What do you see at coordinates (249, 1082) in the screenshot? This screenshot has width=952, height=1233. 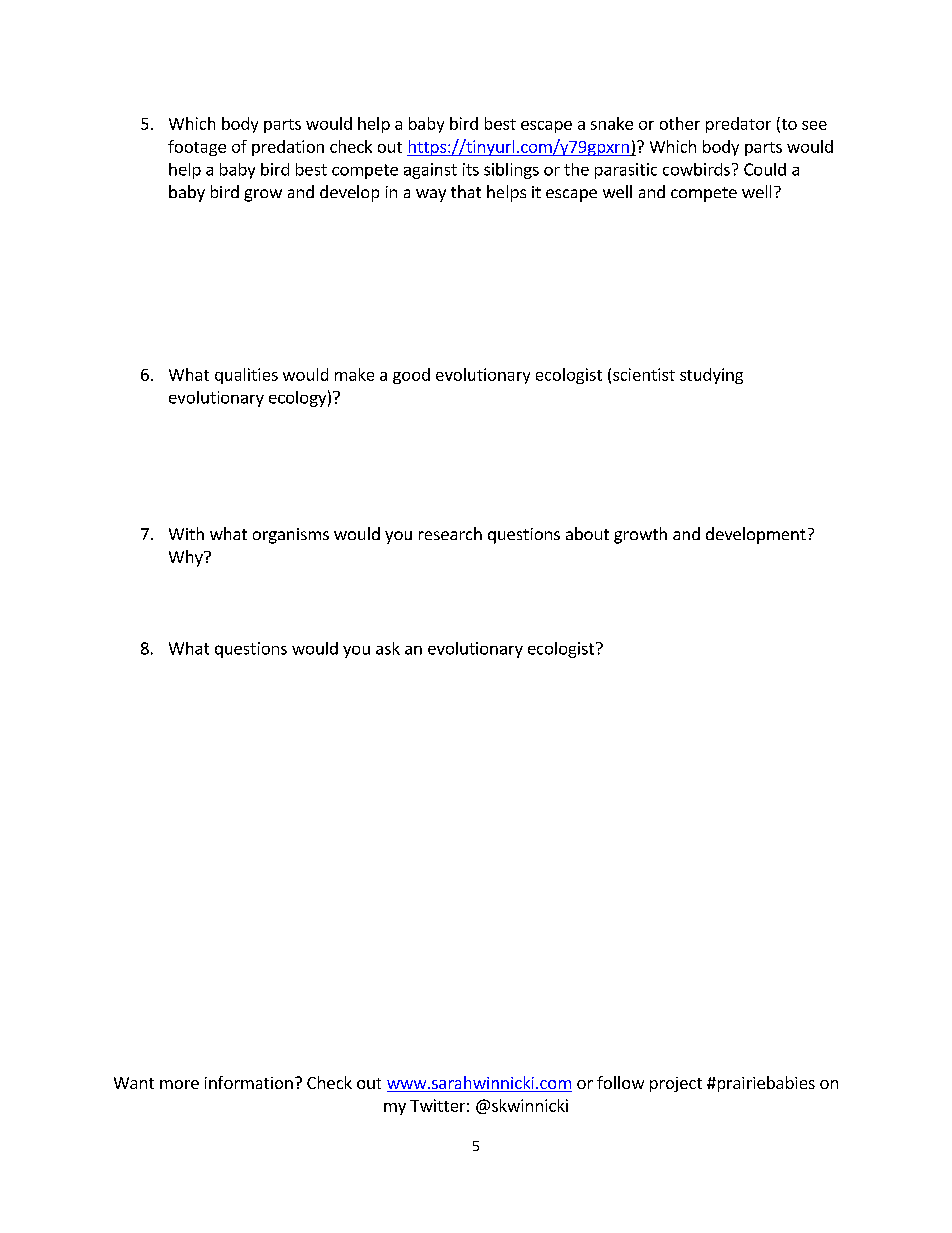 I see `information` at bounding box center [249, 1082].
